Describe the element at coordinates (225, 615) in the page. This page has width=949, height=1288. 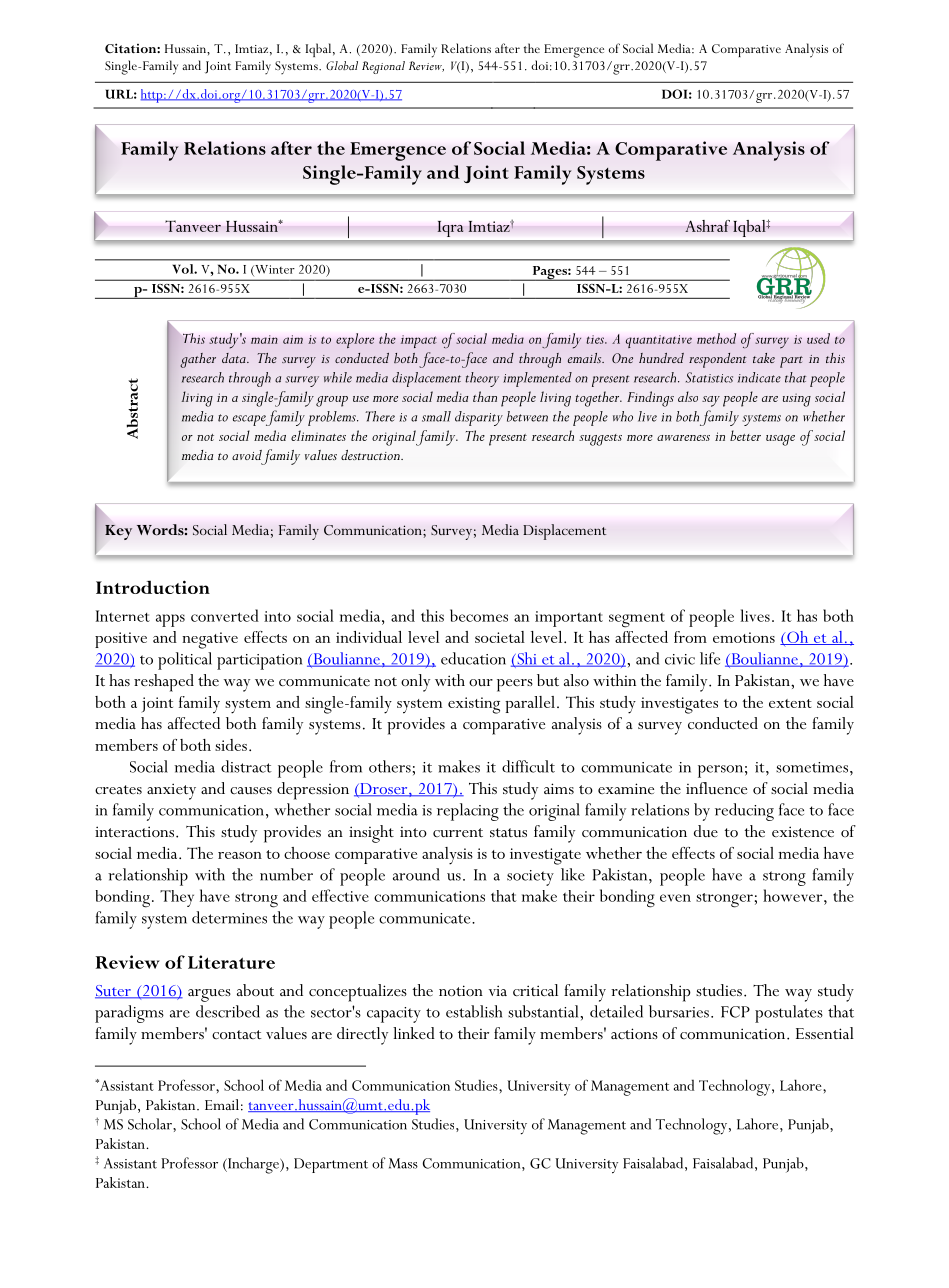
I see `converted` at that location.
